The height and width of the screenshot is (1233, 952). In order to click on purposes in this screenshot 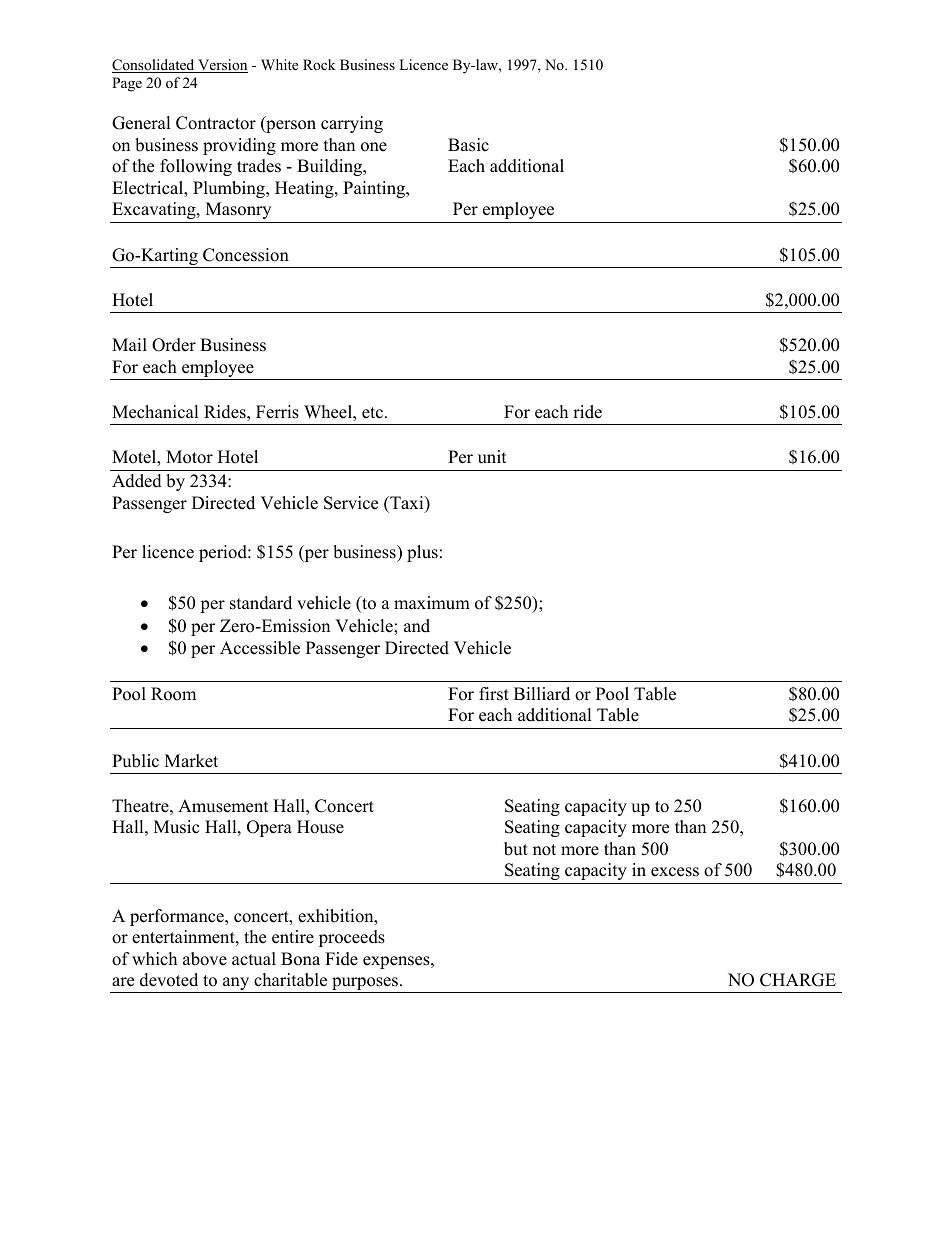, I will do `click(365, 985)`.
